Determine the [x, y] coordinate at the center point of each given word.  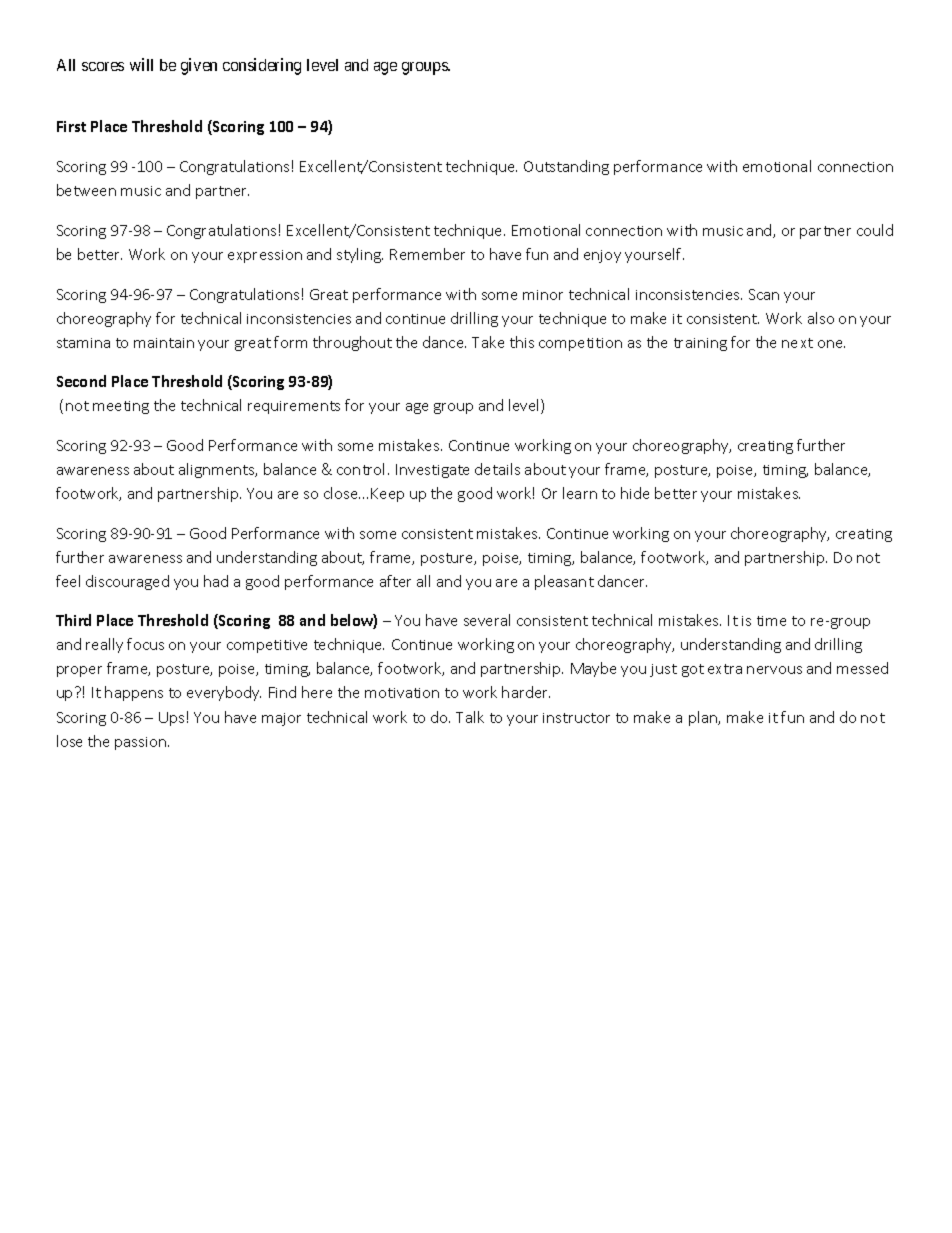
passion [142, 743]
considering [262, 66]
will [141, 64]
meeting [121, 407]
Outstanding [566, 167]
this [522, 342]
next [797, 343]
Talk [470, 717]
